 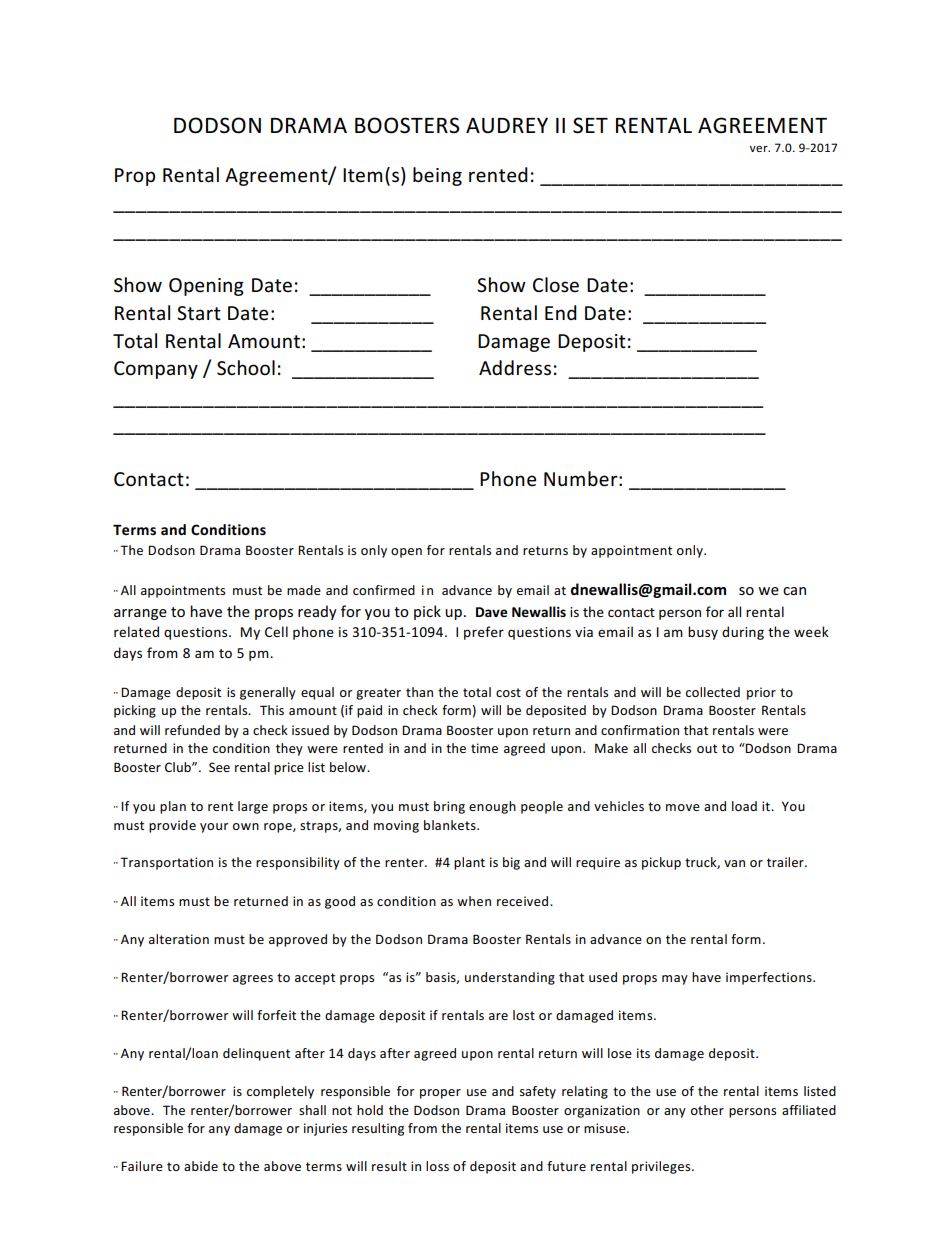 I want to click on SET, so click(x=590, y=125).
